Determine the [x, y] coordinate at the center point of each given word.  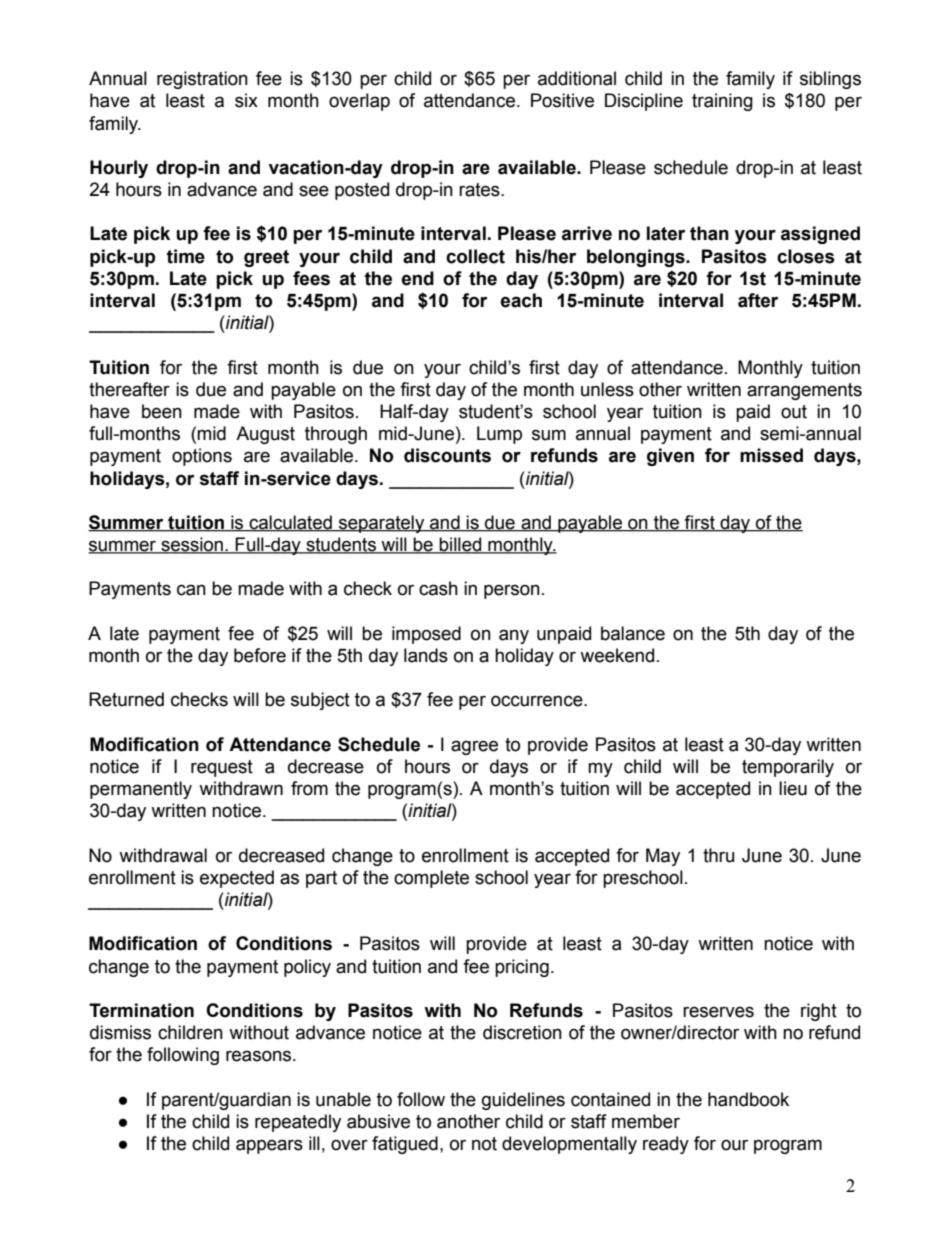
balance [633, 633]
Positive [562, 100]
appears [269, 1146]
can [191, 590]
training [722, 102]
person [512, 591]
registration [202, 80]
